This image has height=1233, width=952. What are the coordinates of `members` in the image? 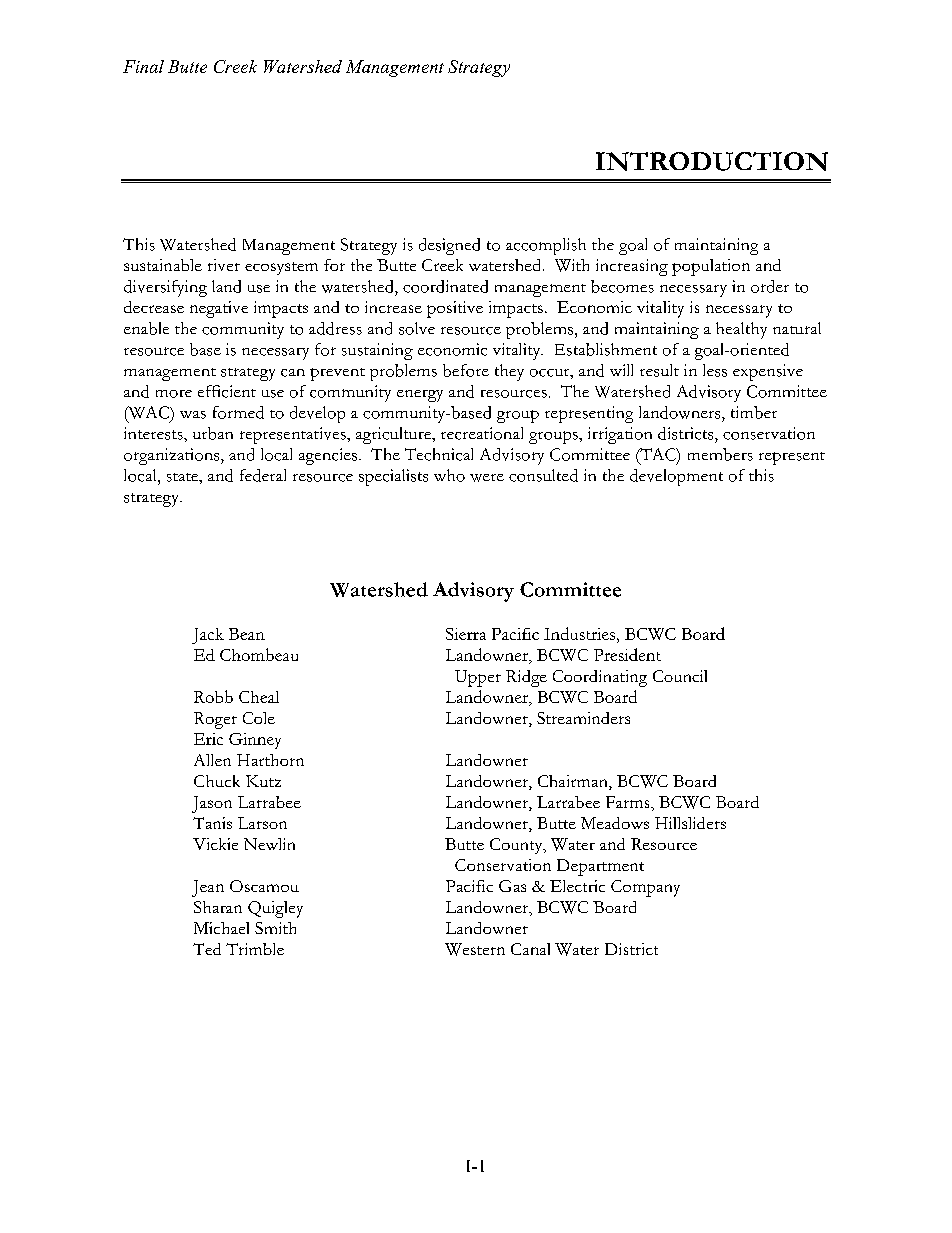 It's located at (720, 454).
